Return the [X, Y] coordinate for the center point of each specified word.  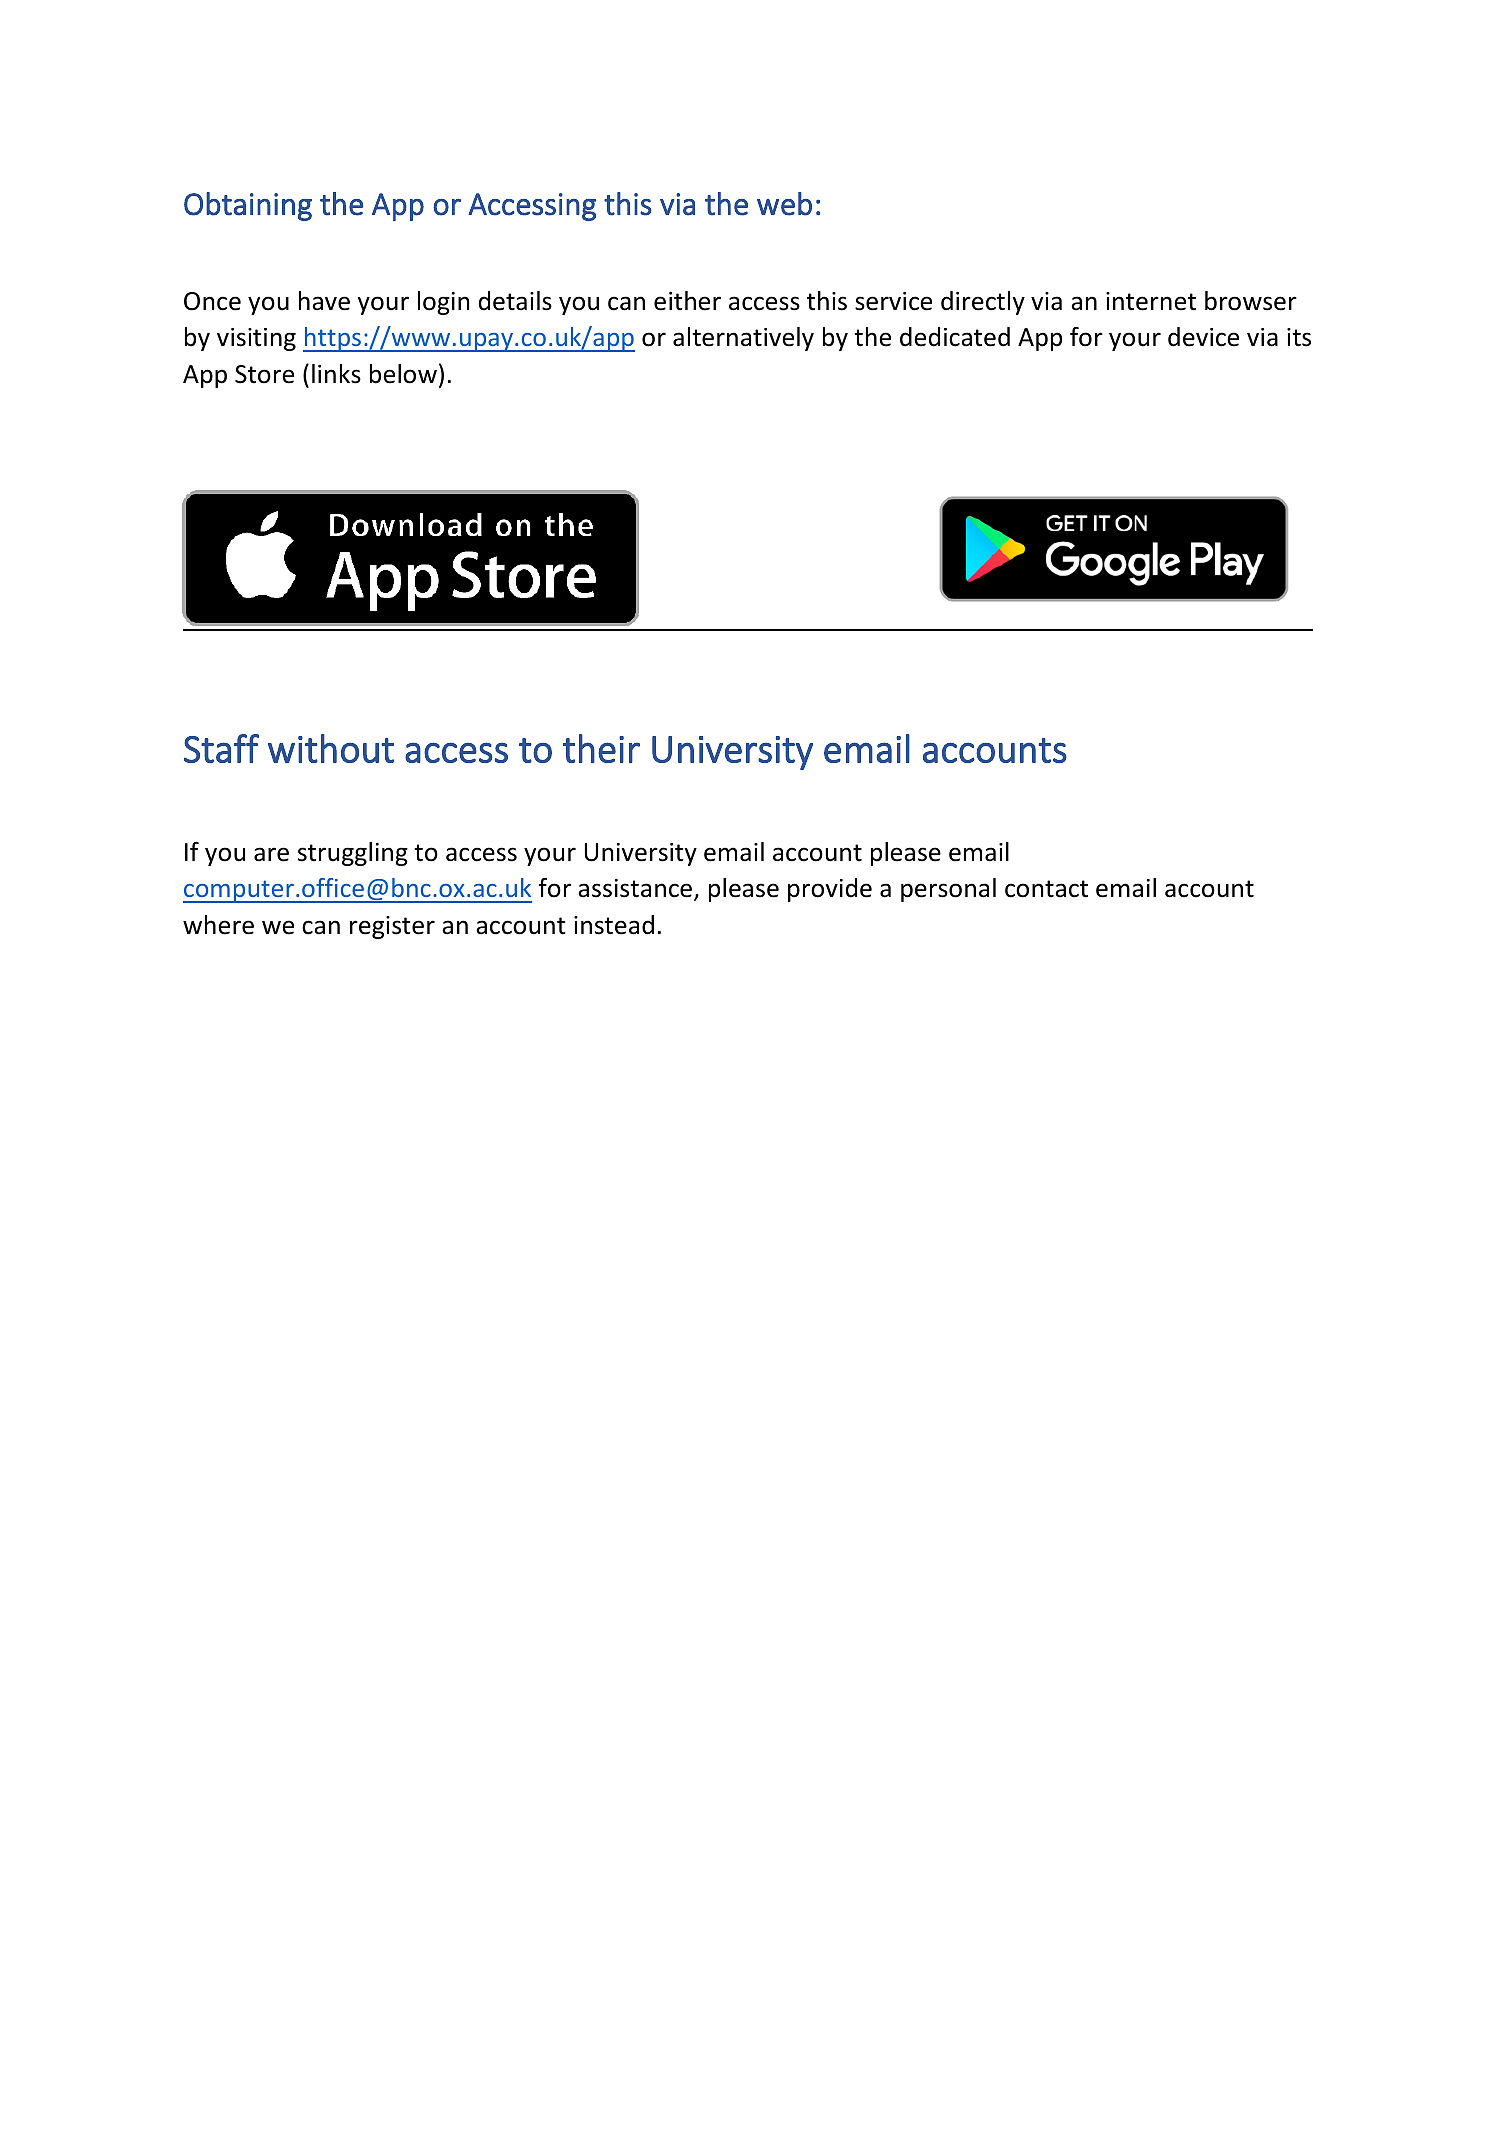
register [392, 927]
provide [830, 890]
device [1203, 337]
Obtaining [248, 206]
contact [1046, 889]
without [331, 748]
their [601, 748]
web [784, 204]
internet [1151, 301]
